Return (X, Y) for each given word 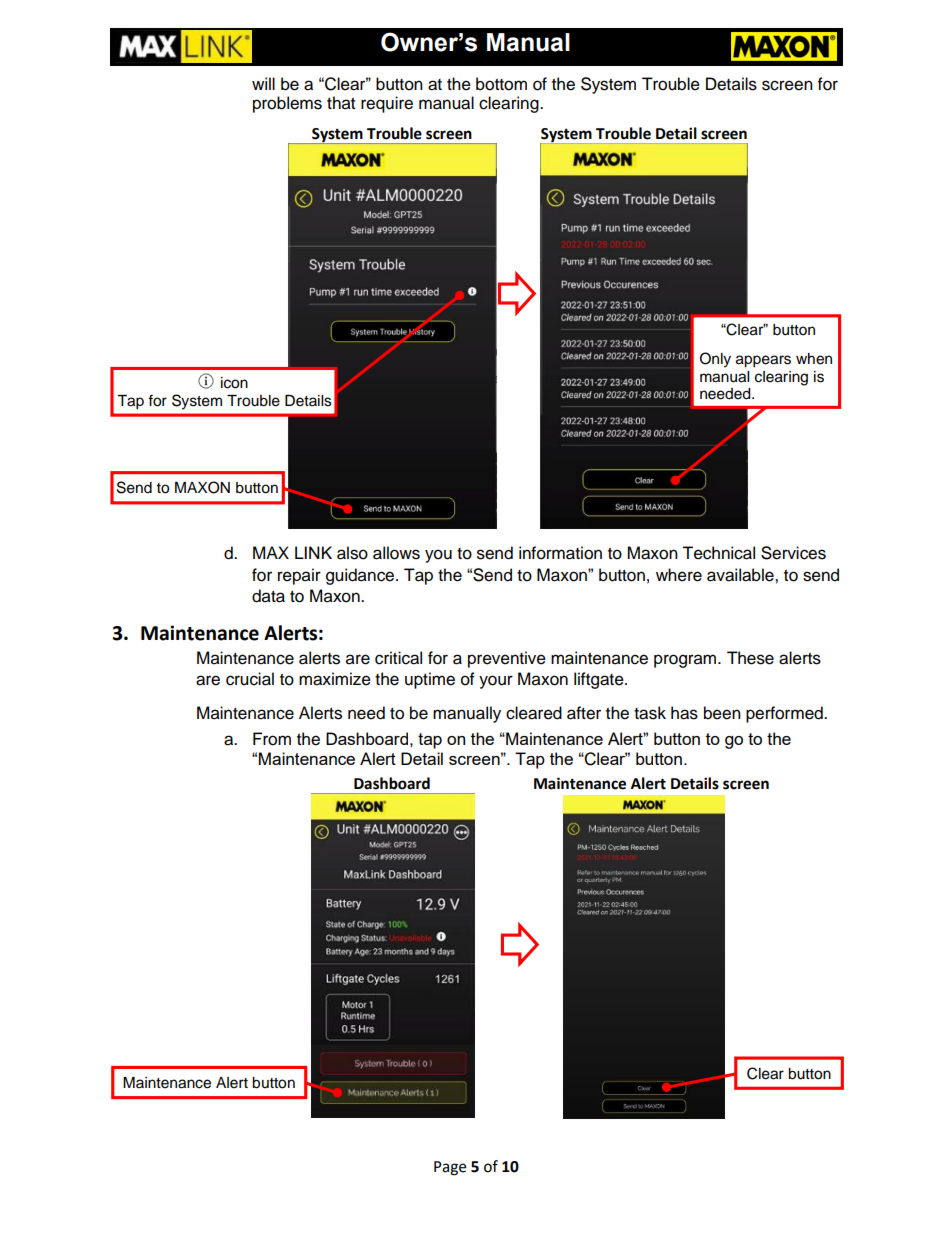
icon (234, 383)
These (750, 658)
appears (763, 361)
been (722, 713)
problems (287, 104)
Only (715, 360)
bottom (501, 84)
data (268, 596)
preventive (507, 659)
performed (785, 714)
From (272, 739)
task (650, 713)
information (560, 553)
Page (450, 1168)
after (584, 713)
